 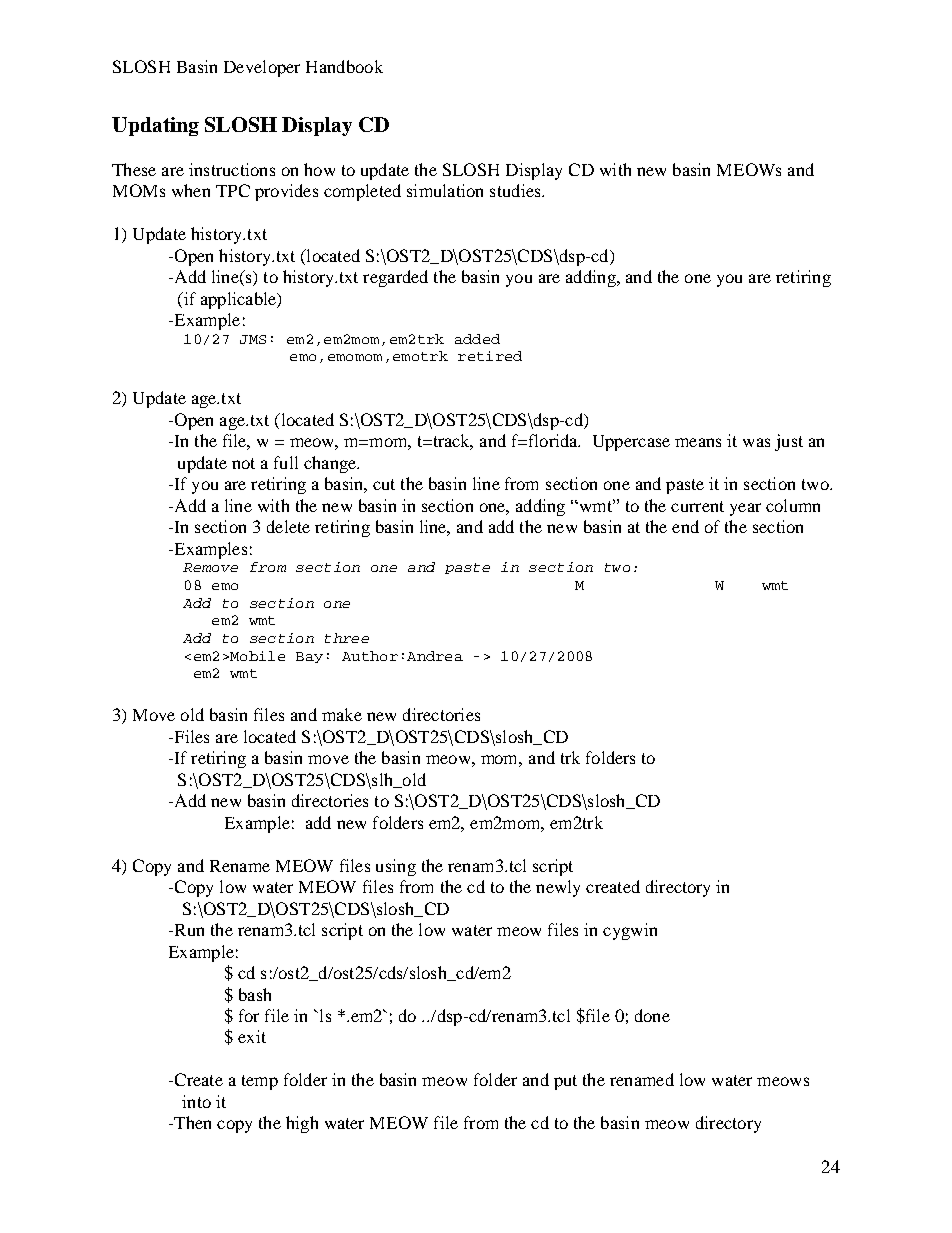 What do you see at coordinates (445, 190) in the screenshot?
I see `simulation` at bounding box center [445, 190].
